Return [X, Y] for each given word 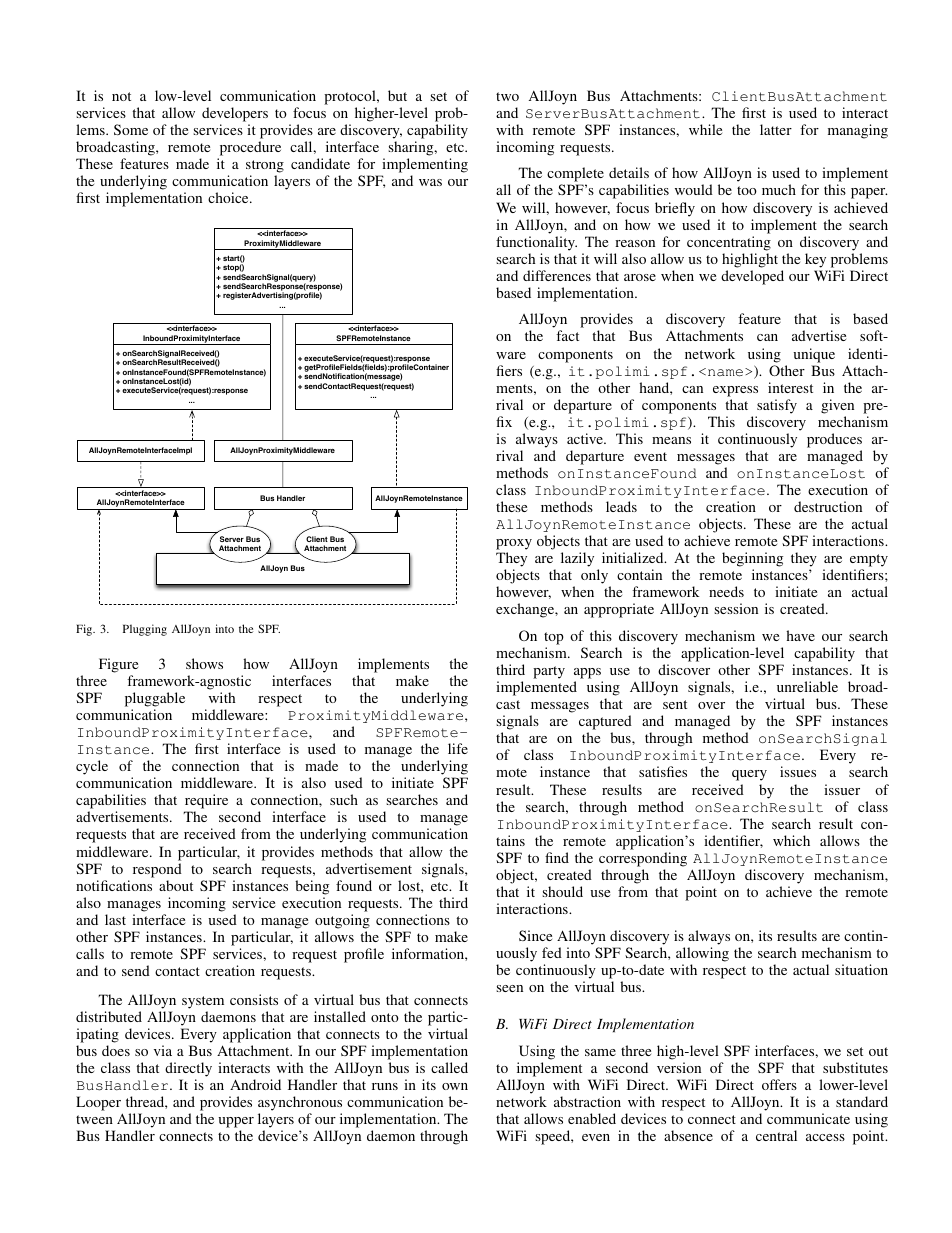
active [586, 438]
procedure [250, 148]
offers [779, 1084]
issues [798, 771]
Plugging [145, 630]
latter [776, 129]
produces [834, 440]
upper [236, 1124]
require [206, 803]
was [430, 182]
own [455, 1086]
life [458, 748]
